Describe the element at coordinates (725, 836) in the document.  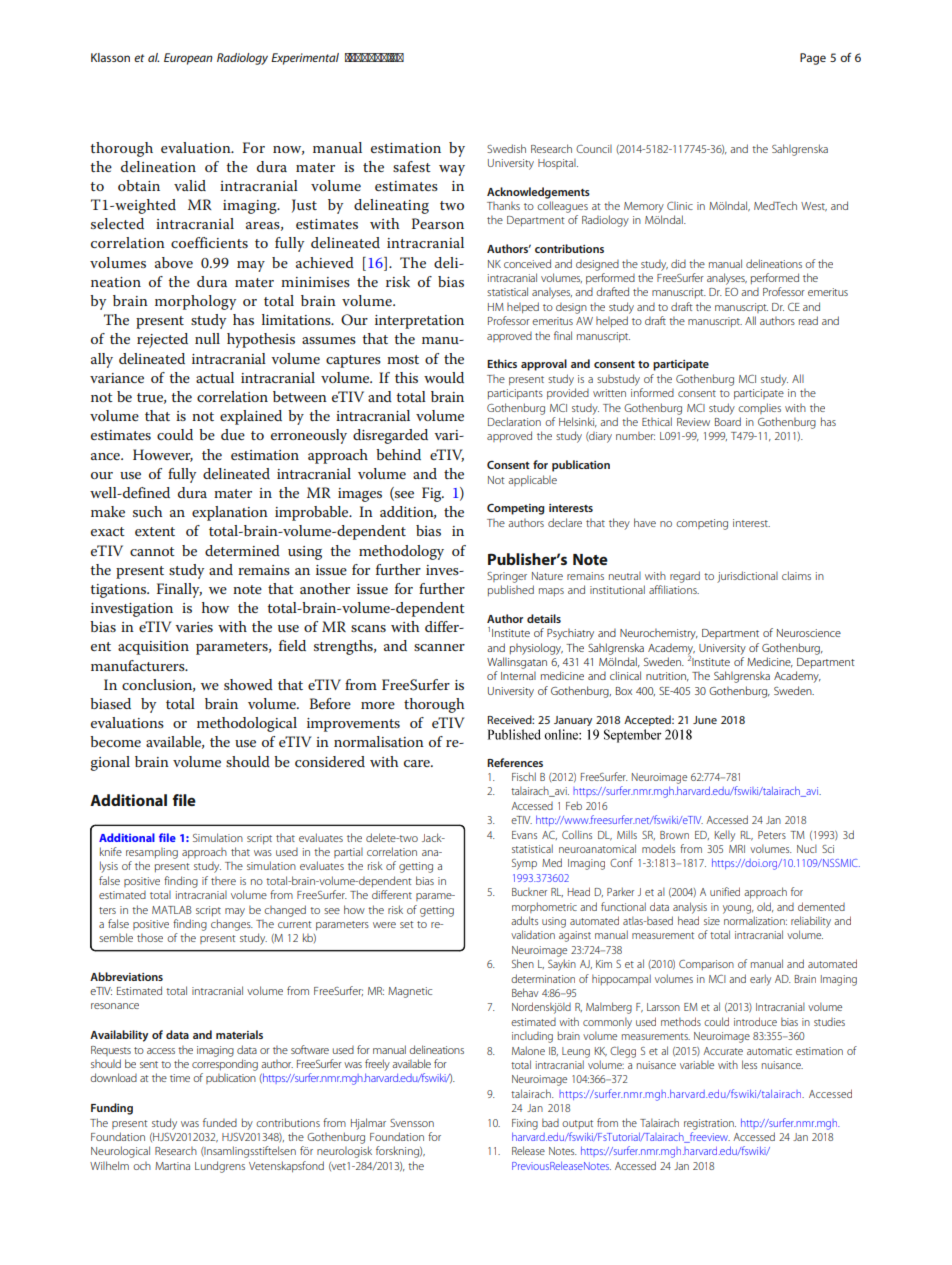
I see `Kelly` at that location.
